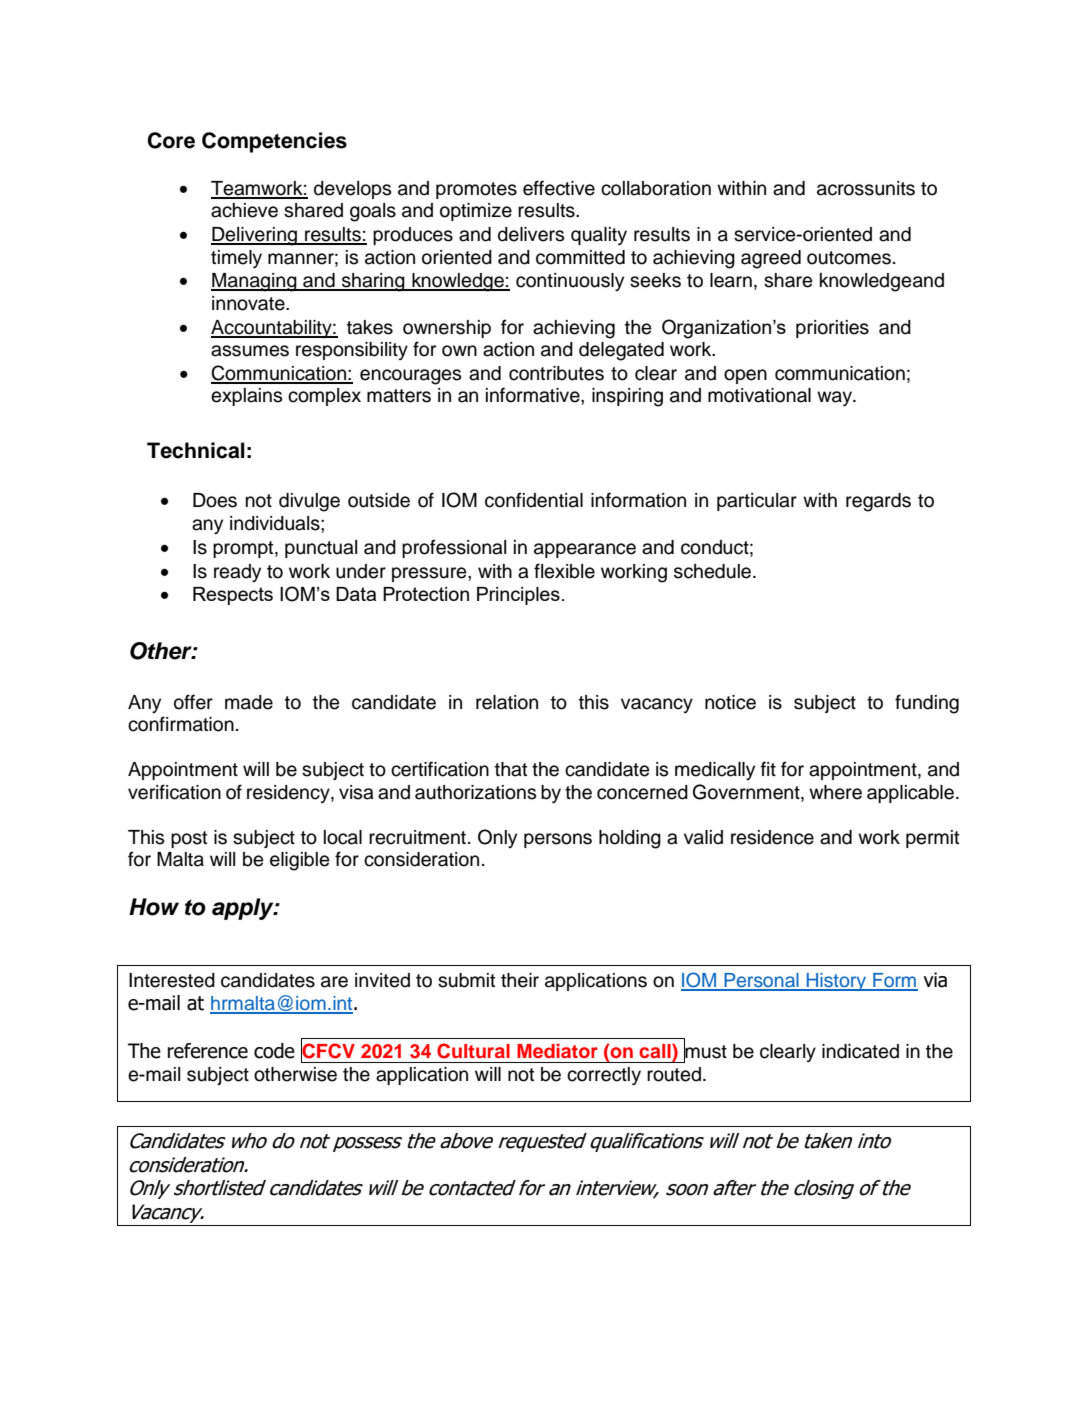  I want to click on effective, so click(559, 188).
